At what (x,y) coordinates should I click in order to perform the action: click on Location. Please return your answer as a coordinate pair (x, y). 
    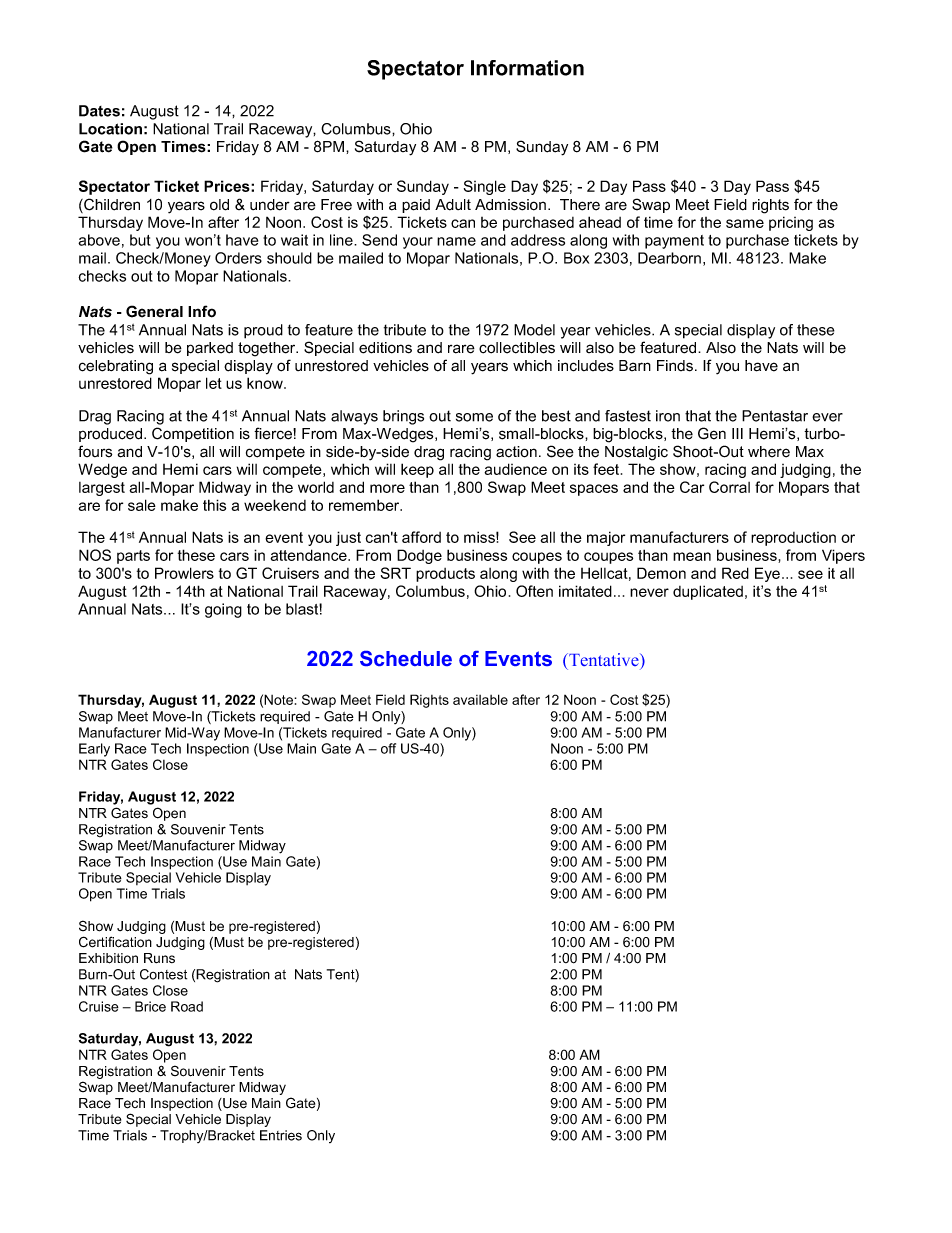
    Looking at the image, I should click on (110, 129).
